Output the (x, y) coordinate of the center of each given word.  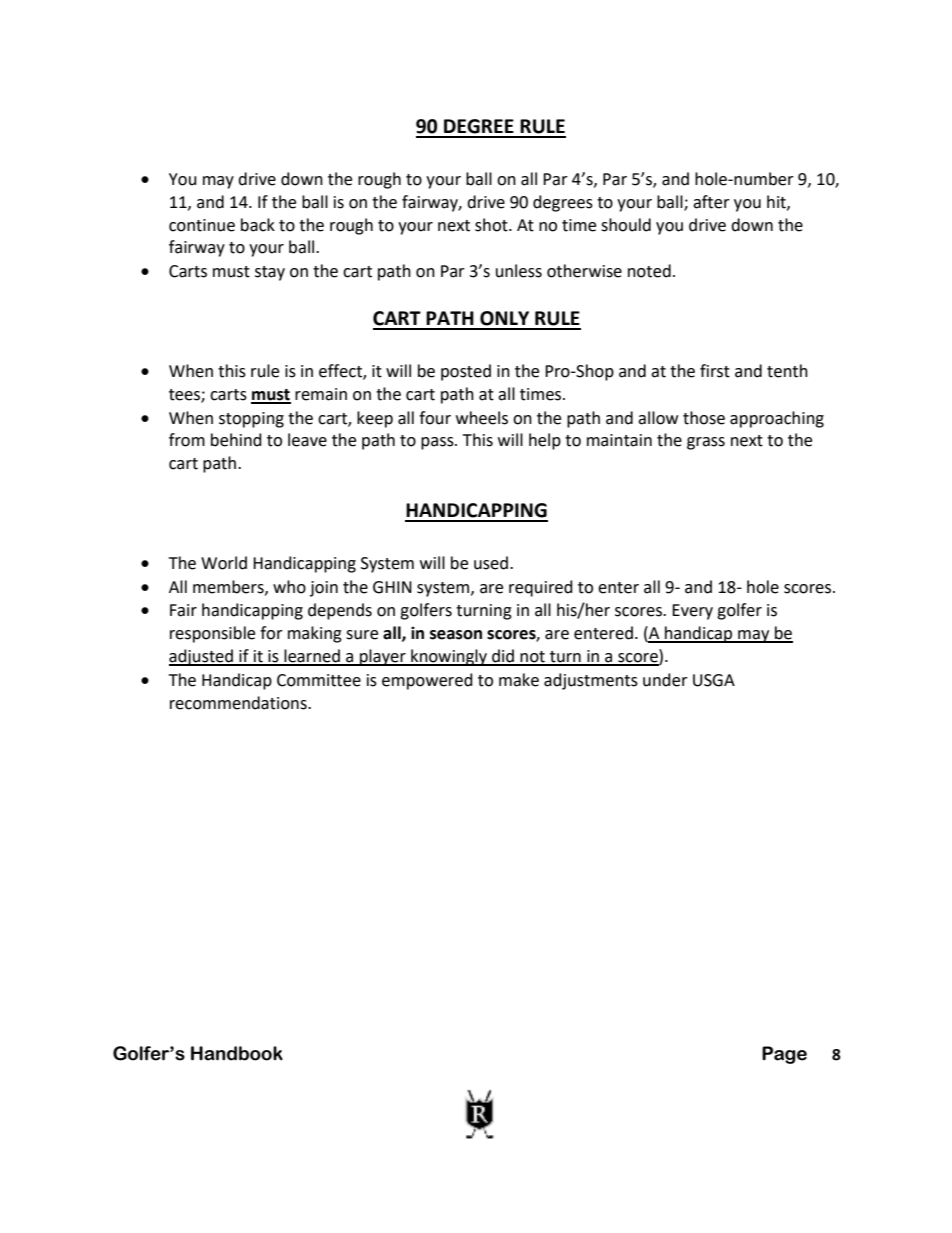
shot (492, 225)
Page (784, 1055)
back (258, 225)
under (665, 680)
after (711, 202)
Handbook (237, 1053)
